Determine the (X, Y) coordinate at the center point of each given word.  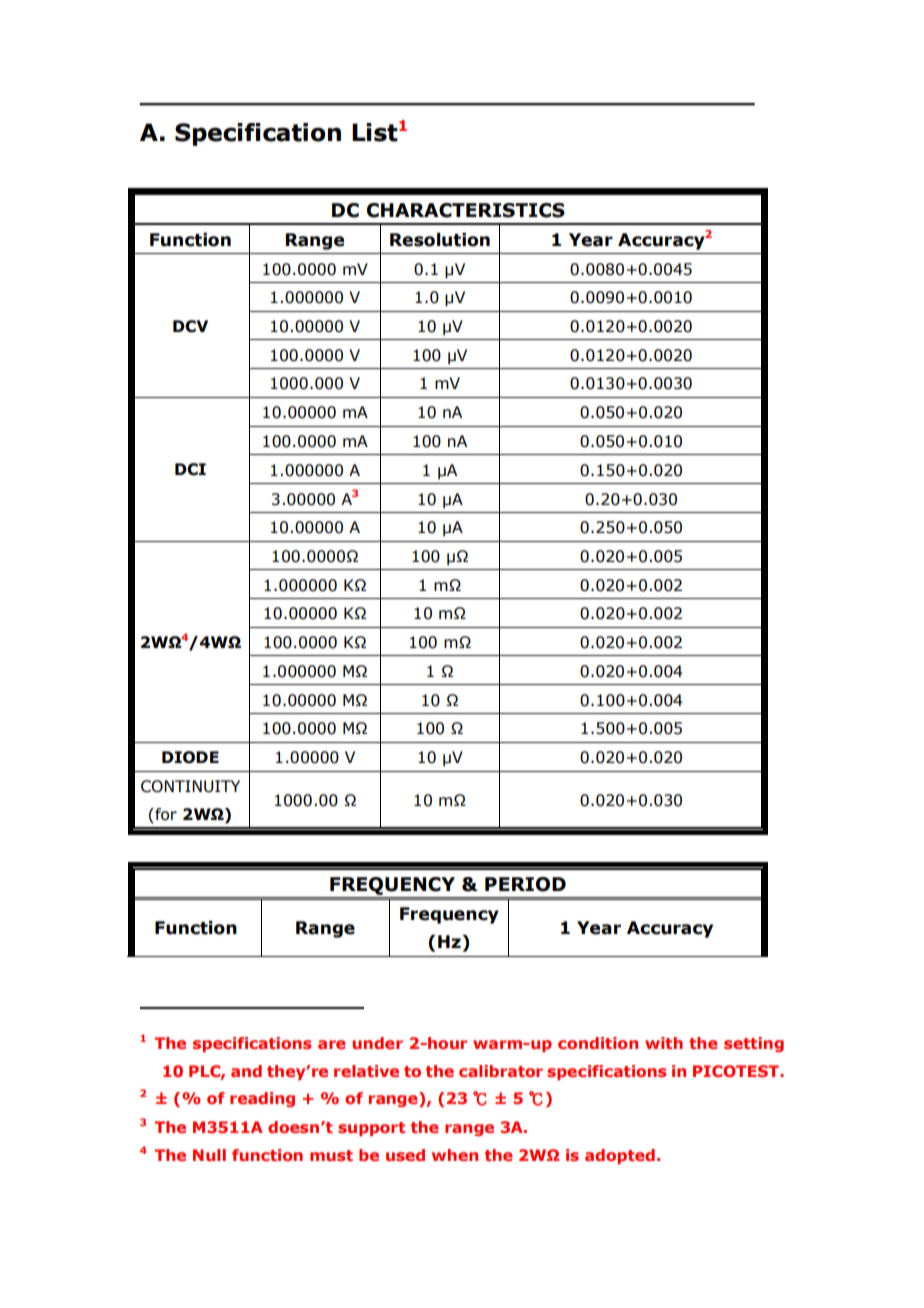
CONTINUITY (190, 786)
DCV (190, 326)
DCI (190, 469)
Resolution (440, 240)
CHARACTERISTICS (466, 210)
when (455, 1155)
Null (209, 1155)
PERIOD (525, 884)
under (377, 1043)
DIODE (190, 757)
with (664, 1043)
